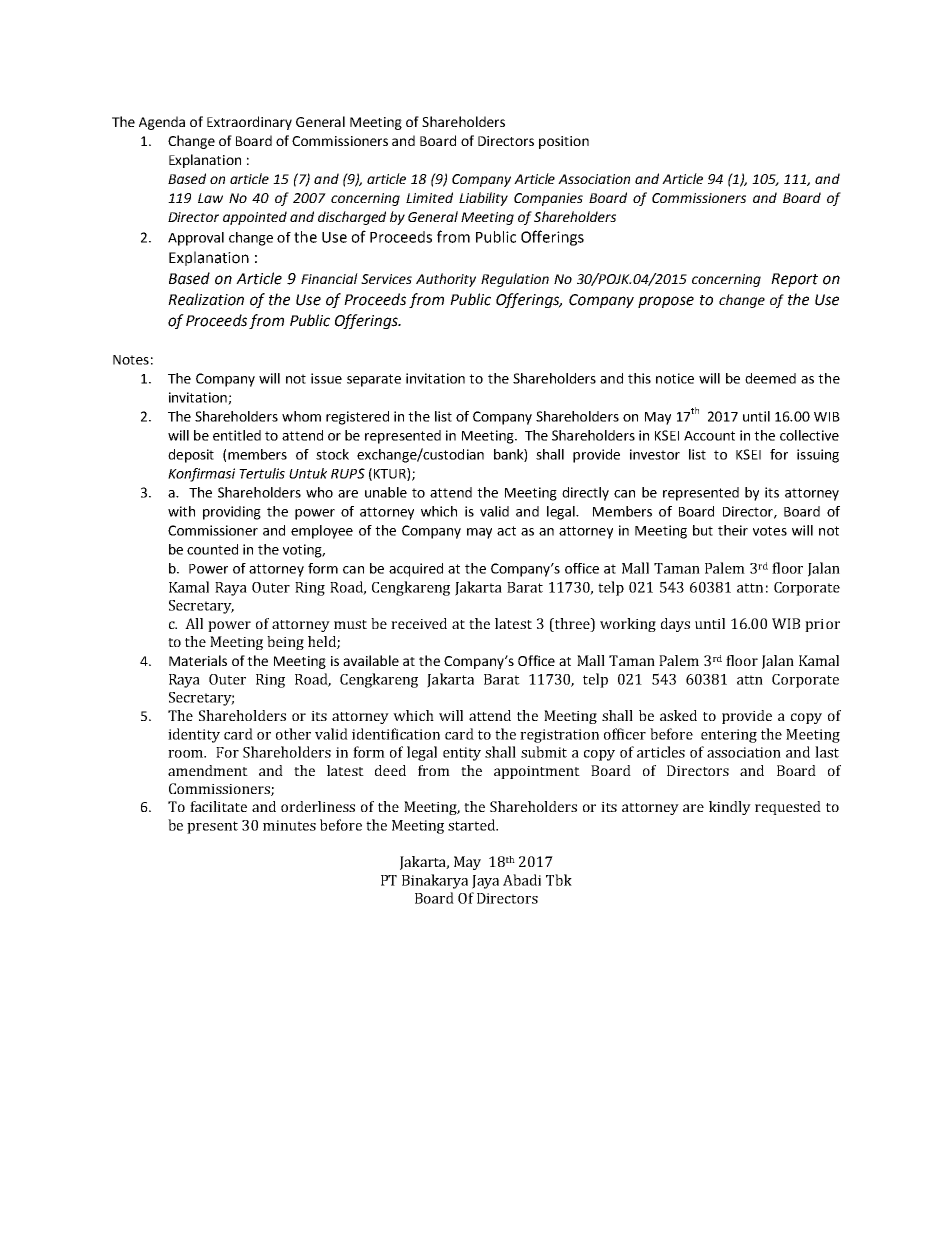  Describe the element at coordinates (548, 199) in the image. I see `Companies` at that location.
